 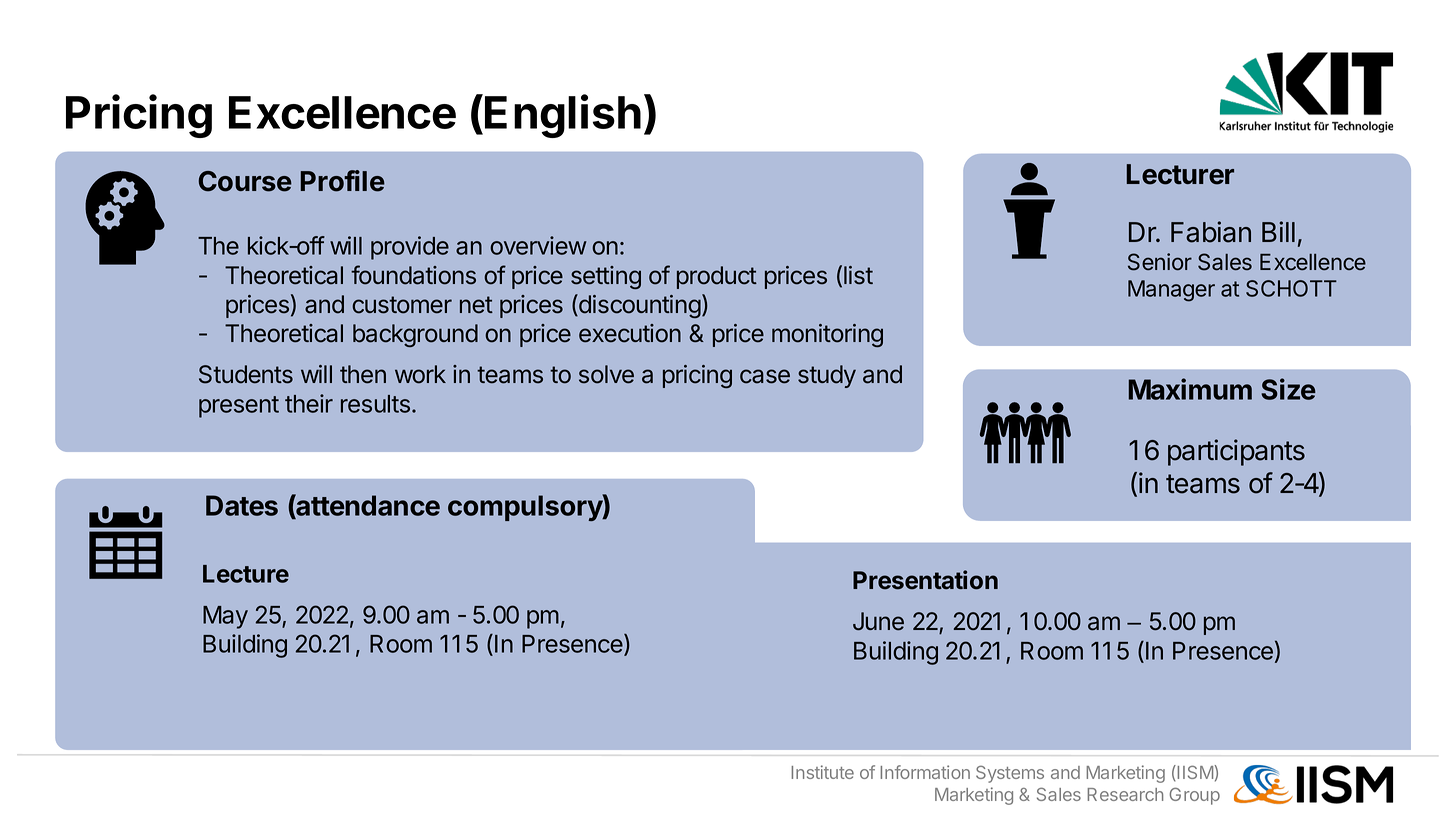 What do you see at coordinates (822, 772) in the screenshot?
I see `Institute` at bounding box center [822, 772].
